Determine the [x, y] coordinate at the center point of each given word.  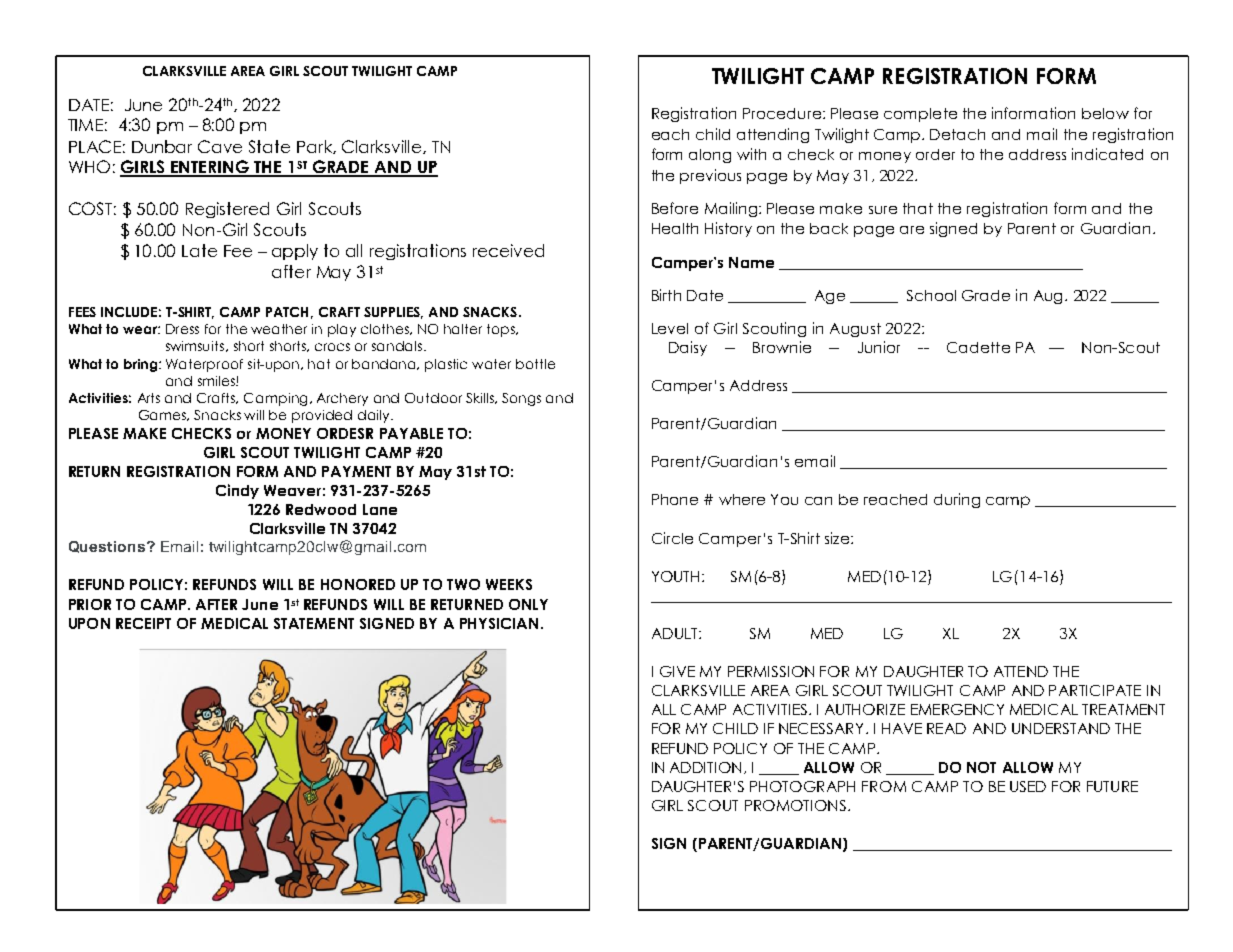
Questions [108, 547]
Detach [957, 134]
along [710, 156]
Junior [879, 347]
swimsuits [196, 346]
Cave [220, 146]
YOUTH [675, 576]
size [838, 538]
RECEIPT [143, 623]
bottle [535, 364]
